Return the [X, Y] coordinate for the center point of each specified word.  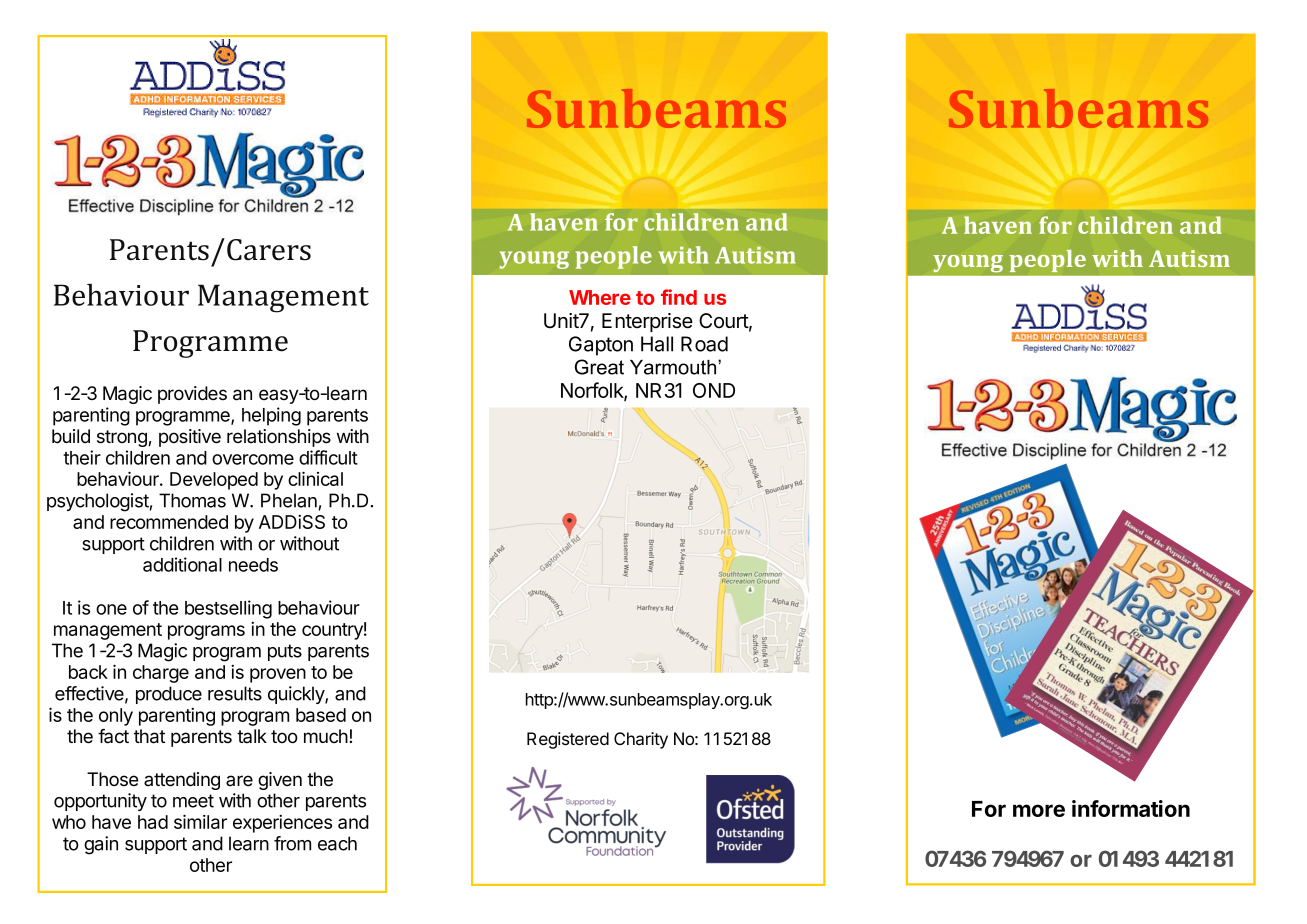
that [149, 736]
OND [714, 390]
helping [271, 416]
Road [704, 344]
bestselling [228, 609]
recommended [169, 522]
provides [192, 395]
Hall [657, 344]
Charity [641, 740]
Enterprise [647, 322]
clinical [315, 478]
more [1039, 810]
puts [285, 652]
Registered [568, 740]
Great [599, 367]
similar [200, 821]
